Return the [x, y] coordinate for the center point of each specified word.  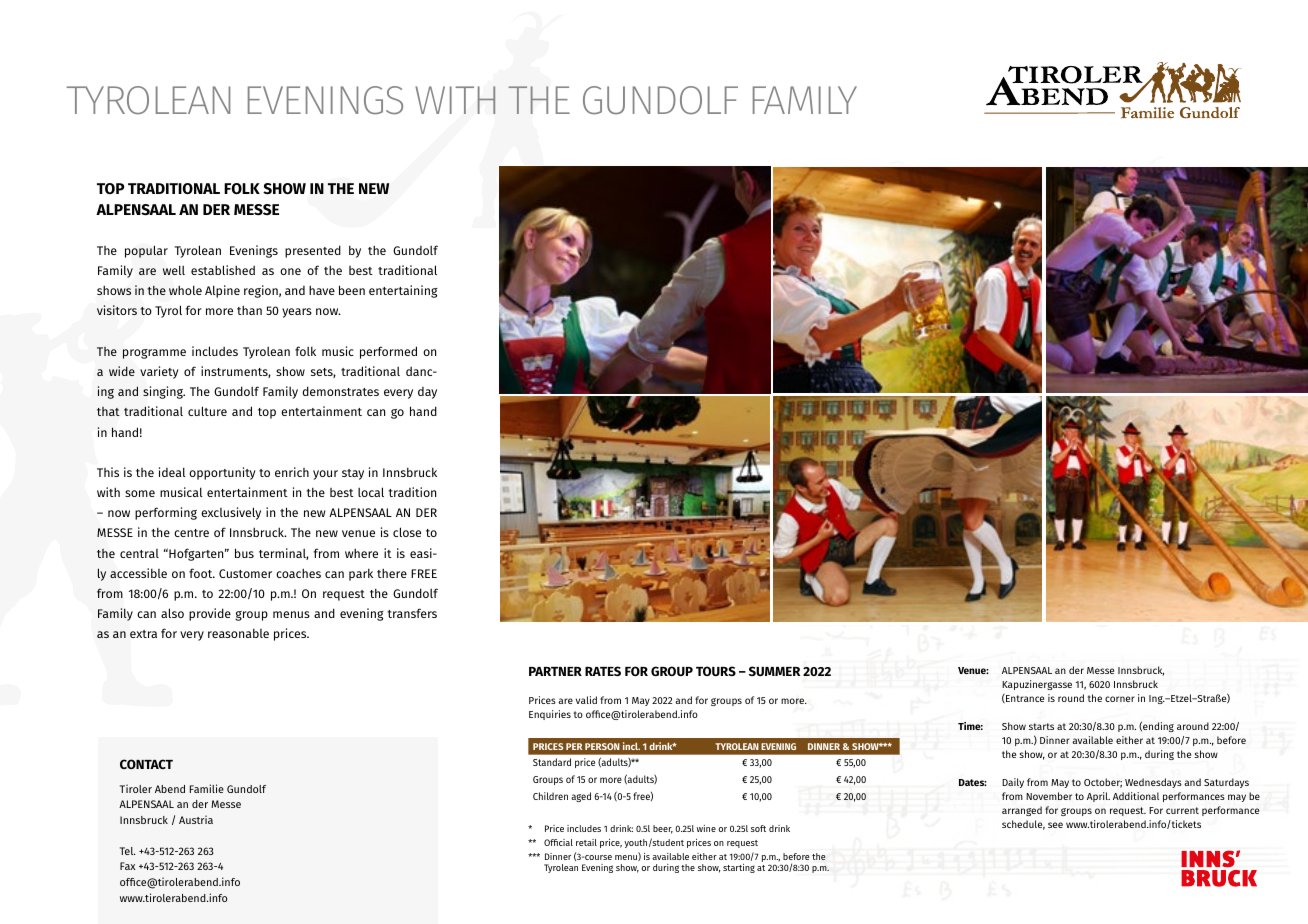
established [223, 270]
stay [353, 474]
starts [1041, 726]
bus [244, 553]
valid [586, 700]
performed [388, 352]
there [392, 573]
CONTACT [146, 764]
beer [663, 829]
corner [1120, 699]
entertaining [403, 291]
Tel [127, 851]
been [352, 290]
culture [207, 411]
